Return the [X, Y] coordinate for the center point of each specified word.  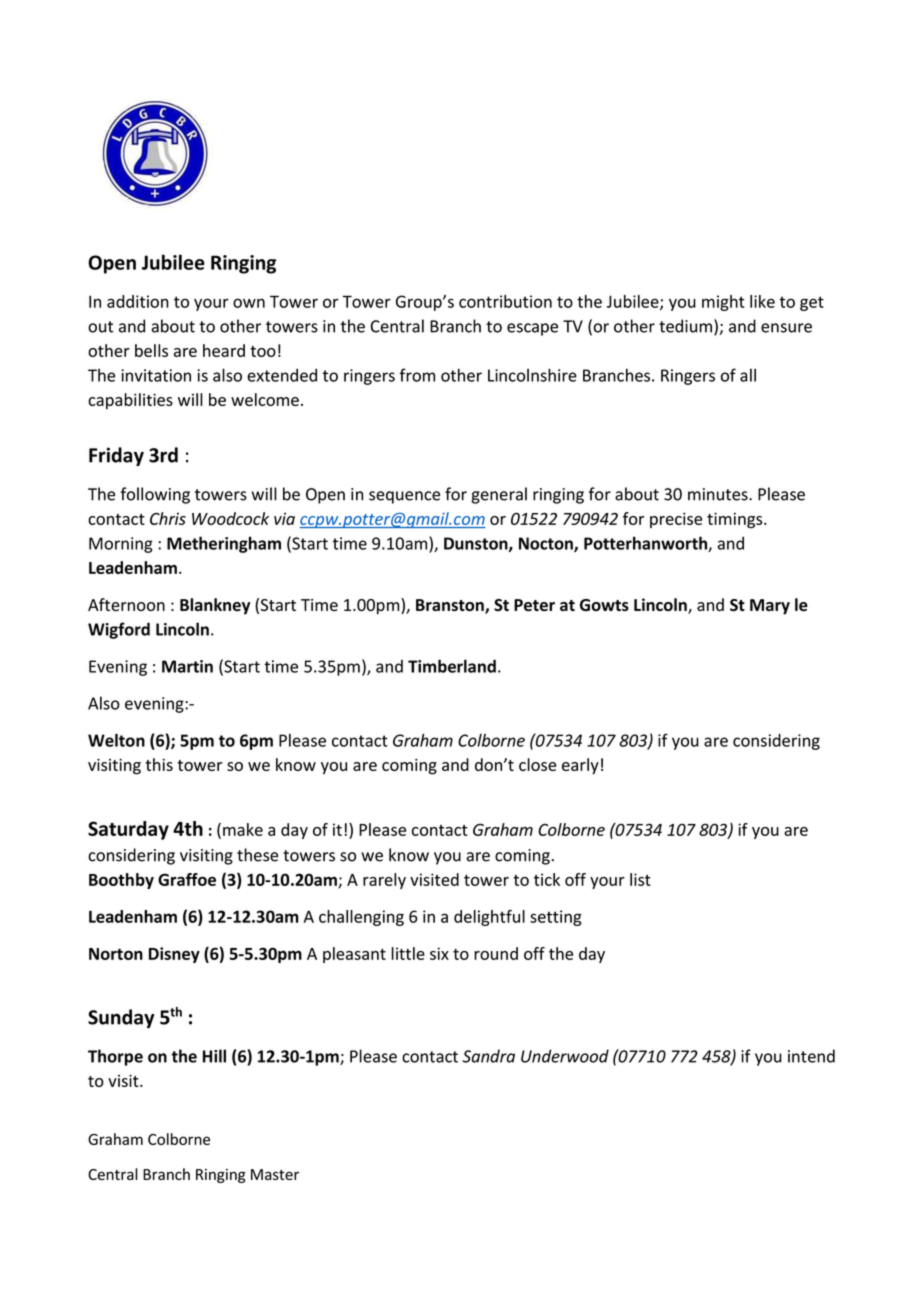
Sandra [488, 1056]
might [723, 303]
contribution [505, 301]
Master [275, 1174]
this [159, 764]
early [580, 766]
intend [811, 1056]
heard [224, 350]
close [538, 764]
